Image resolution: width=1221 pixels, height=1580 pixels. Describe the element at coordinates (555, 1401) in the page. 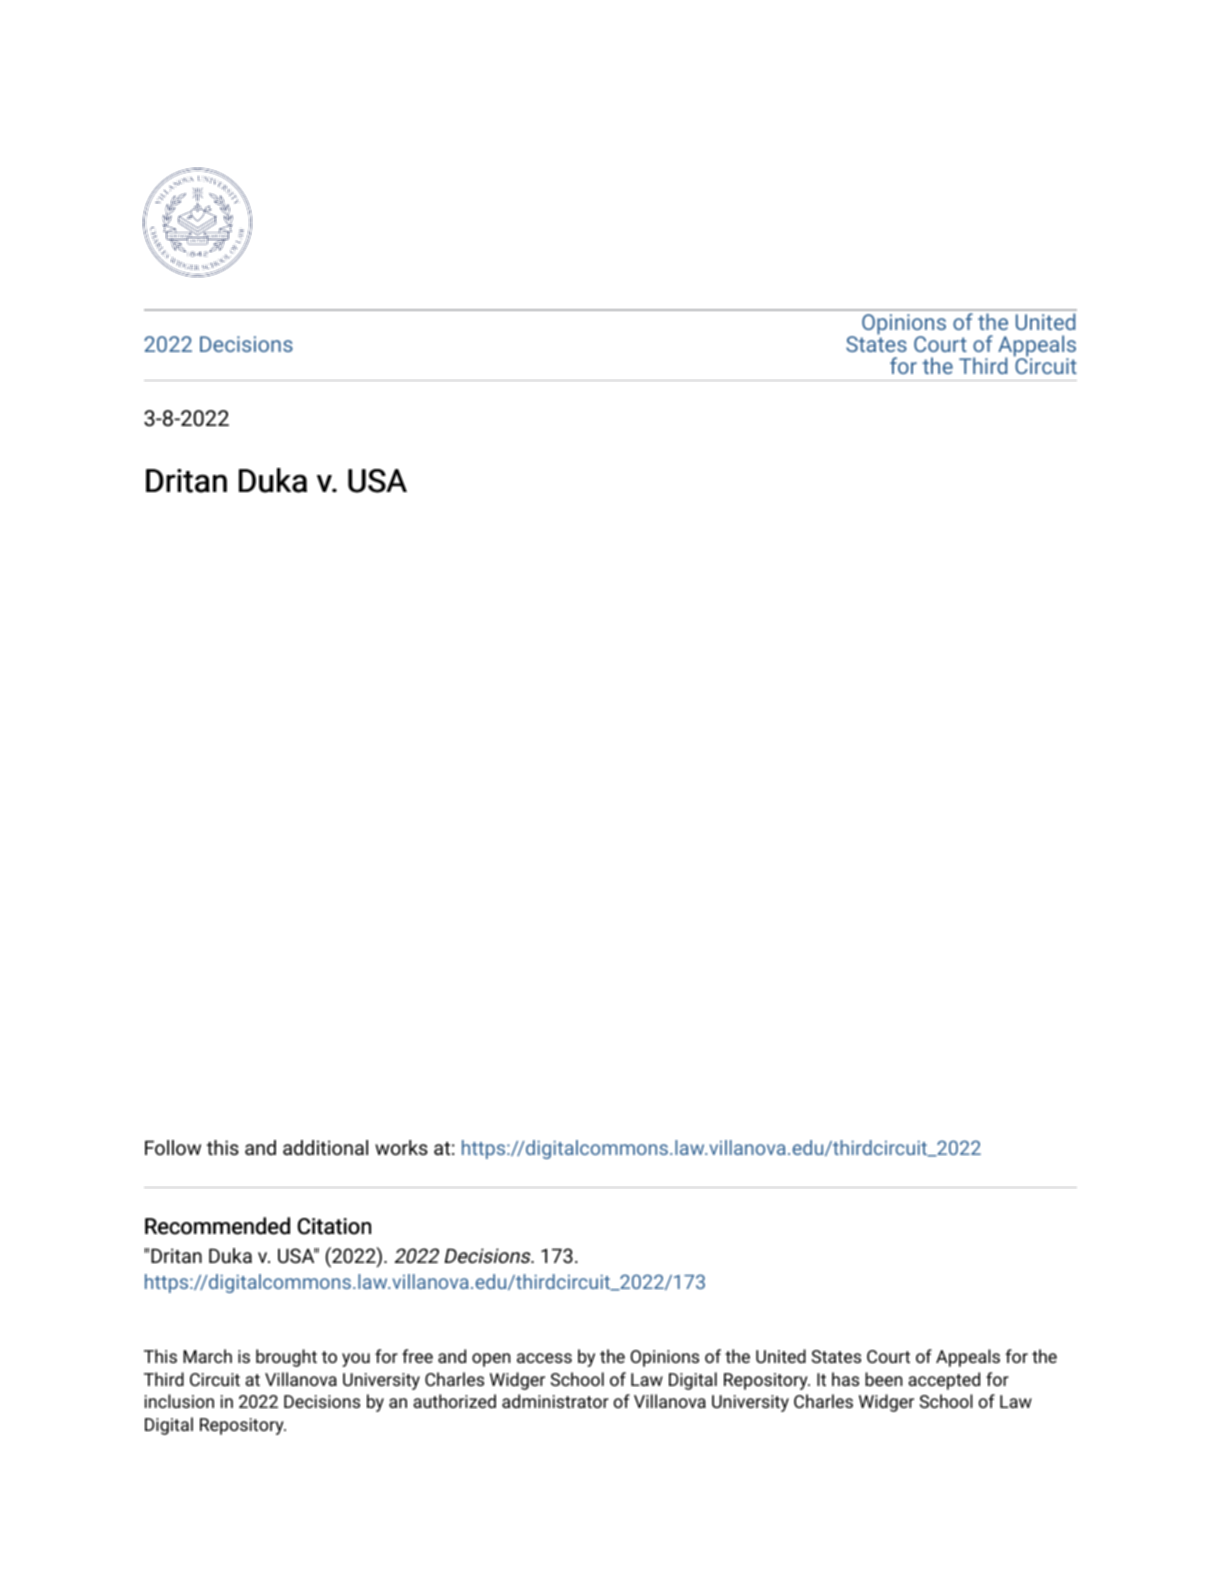

I see `administrator` at that location.
